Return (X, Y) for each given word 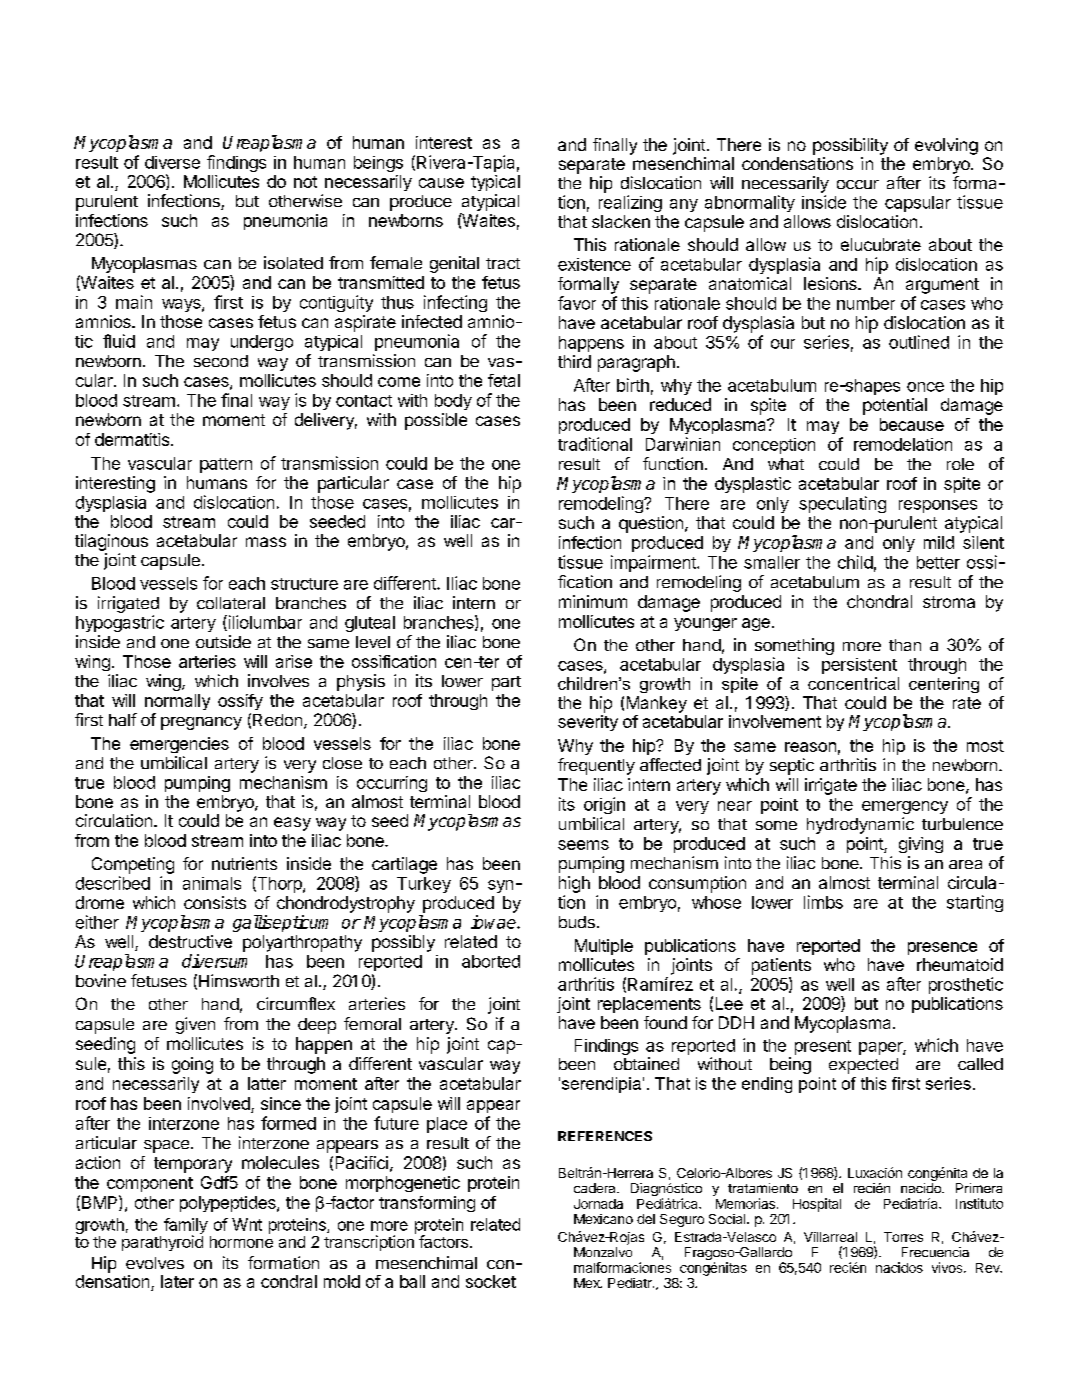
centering (944, 685)
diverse (172, 162)
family (186, 1227)
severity (588, 723)
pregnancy (201, 723)
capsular (918, 204)
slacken (621, 221)
